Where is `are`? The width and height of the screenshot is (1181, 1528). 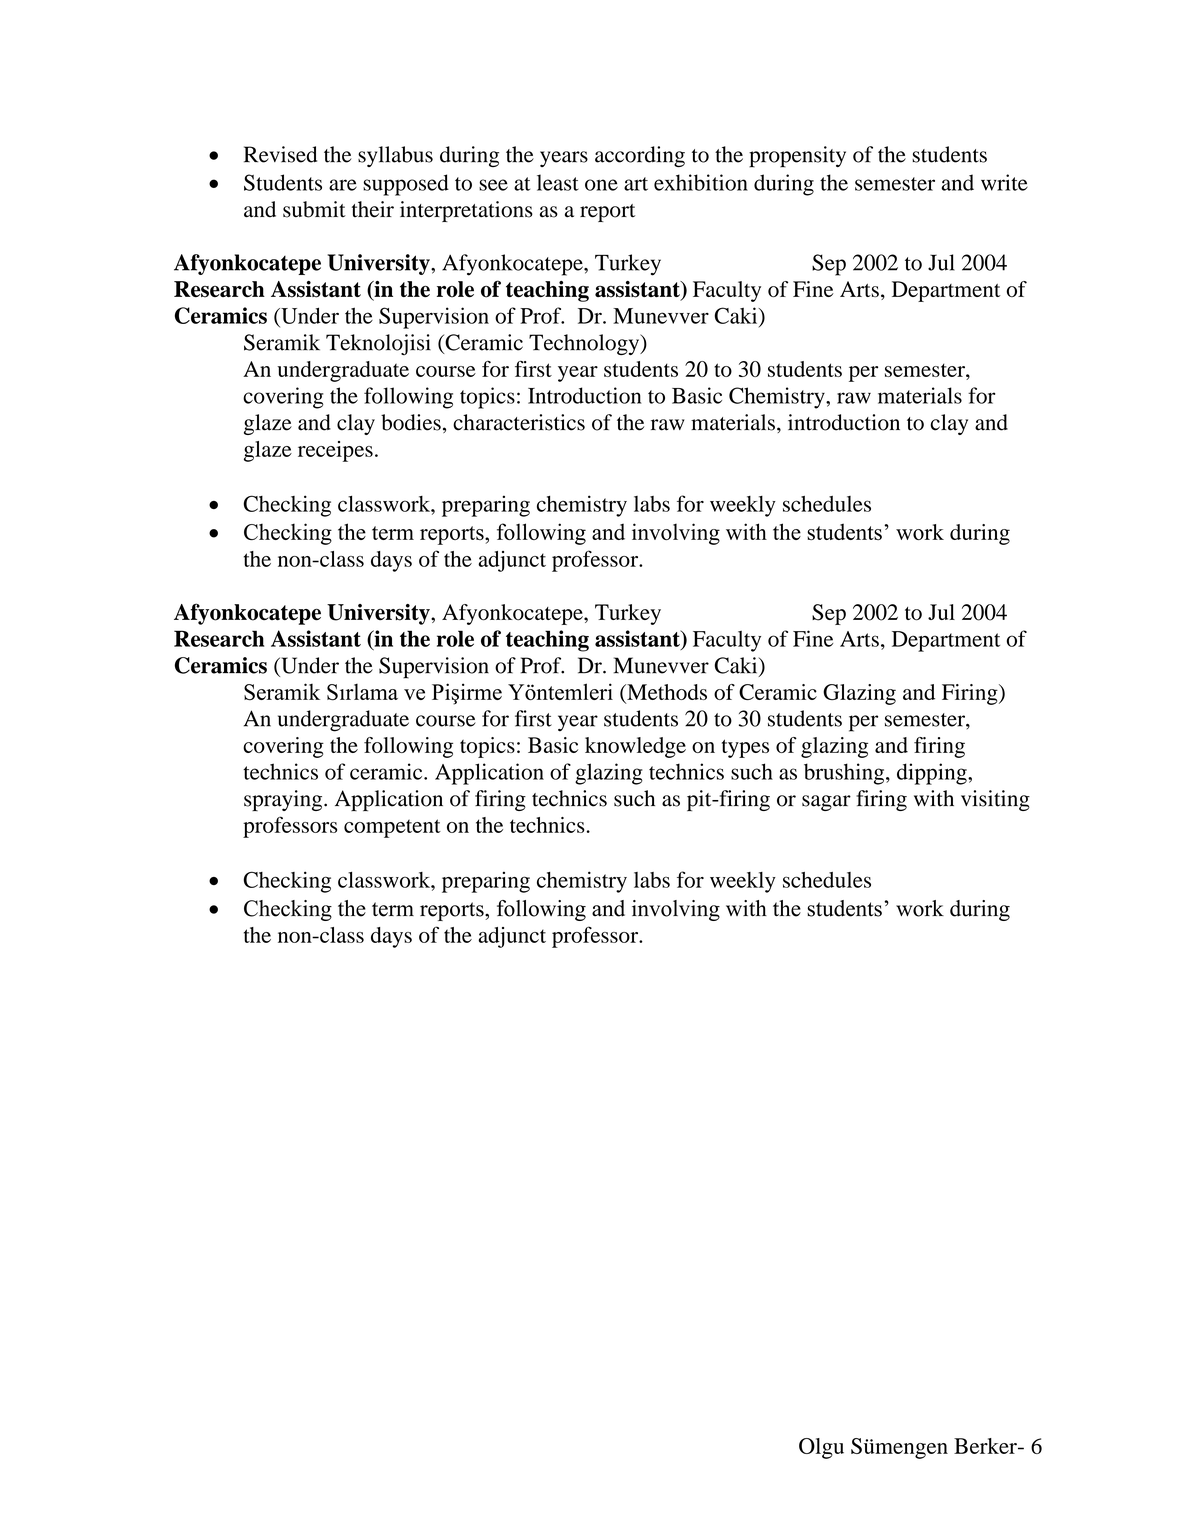
are is located at coordinates (343, 185).
